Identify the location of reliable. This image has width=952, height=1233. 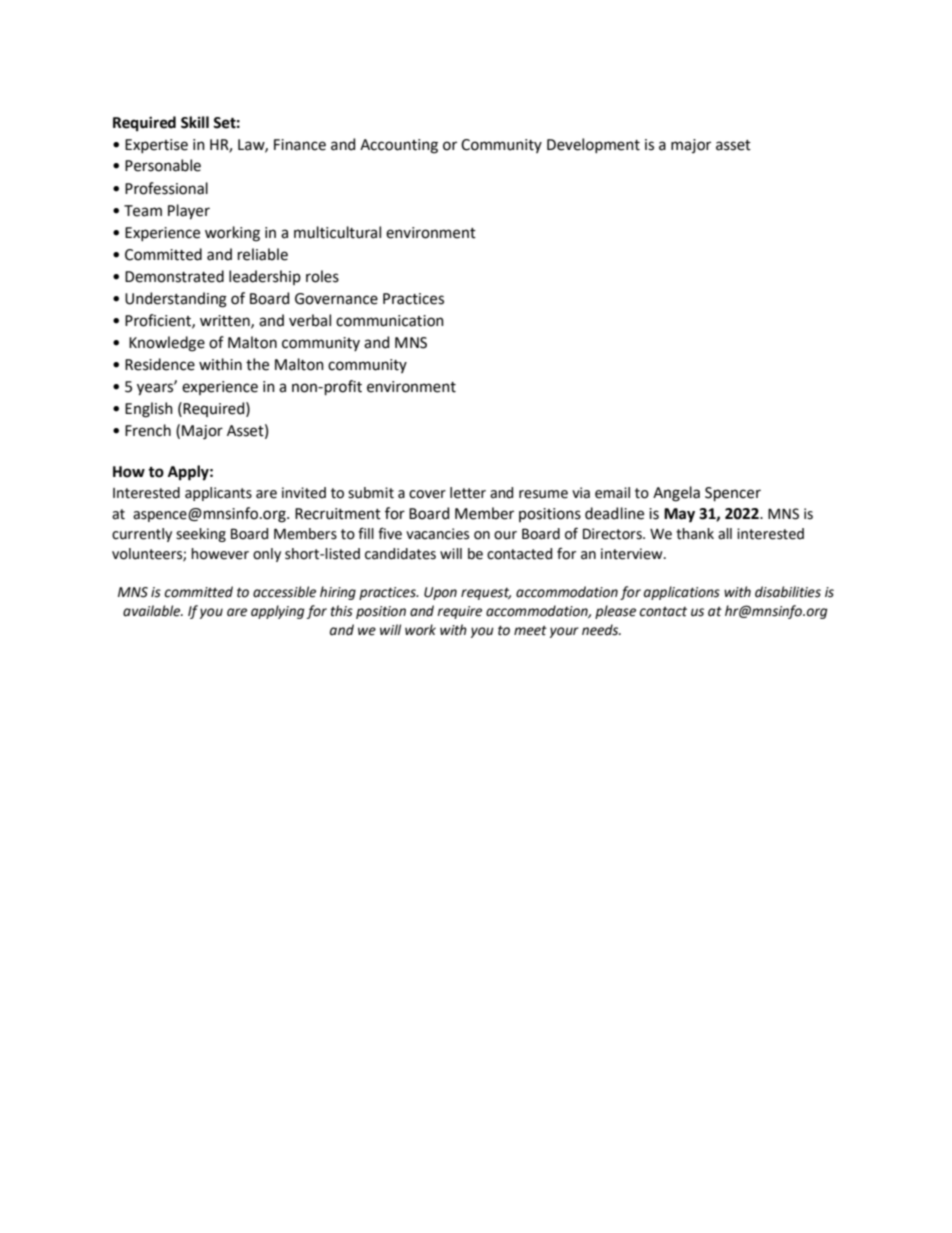
(263, 254).
